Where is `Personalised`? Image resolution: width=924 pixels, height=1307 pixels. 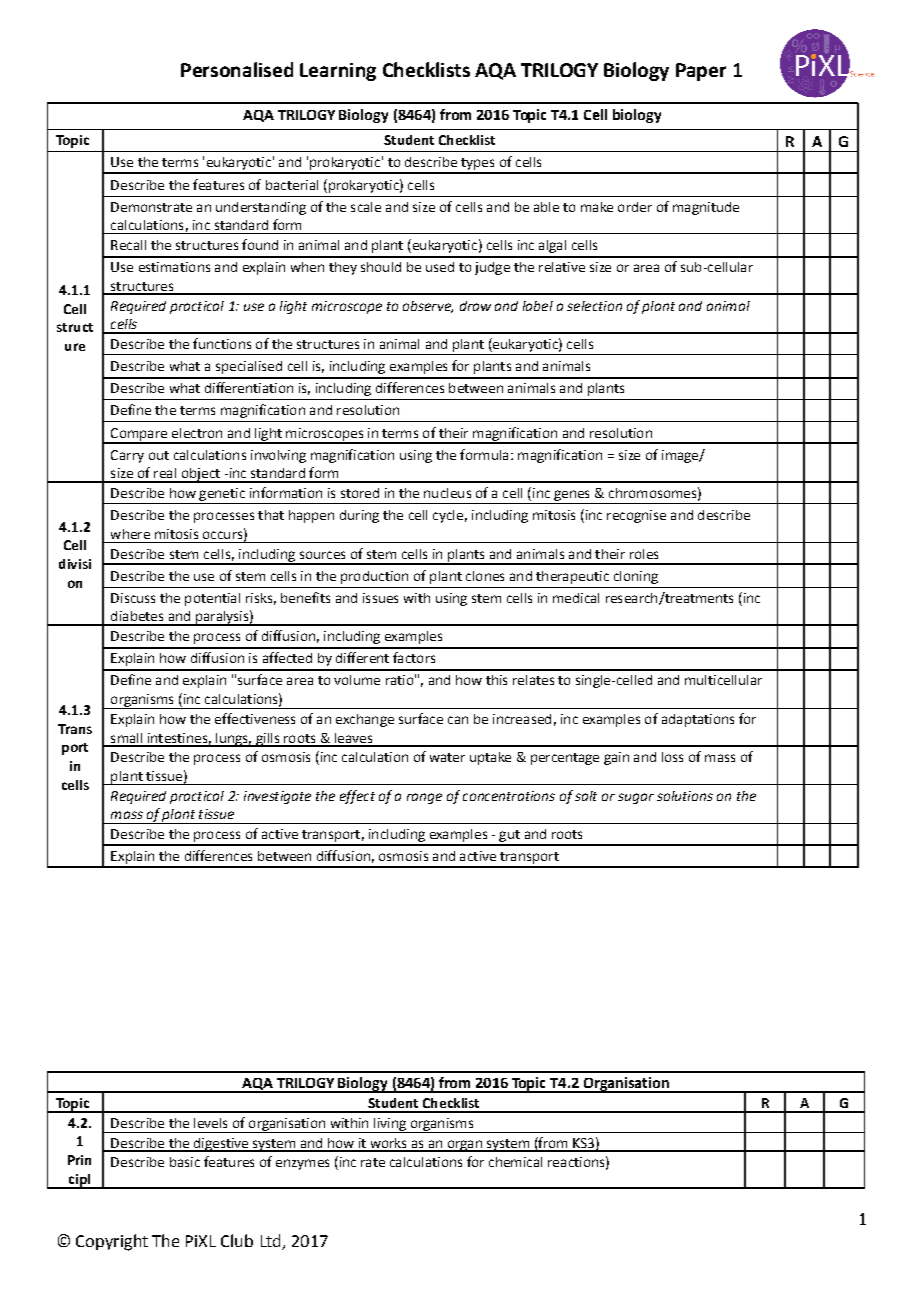
Personalised is located at coordinates (237, 69).
